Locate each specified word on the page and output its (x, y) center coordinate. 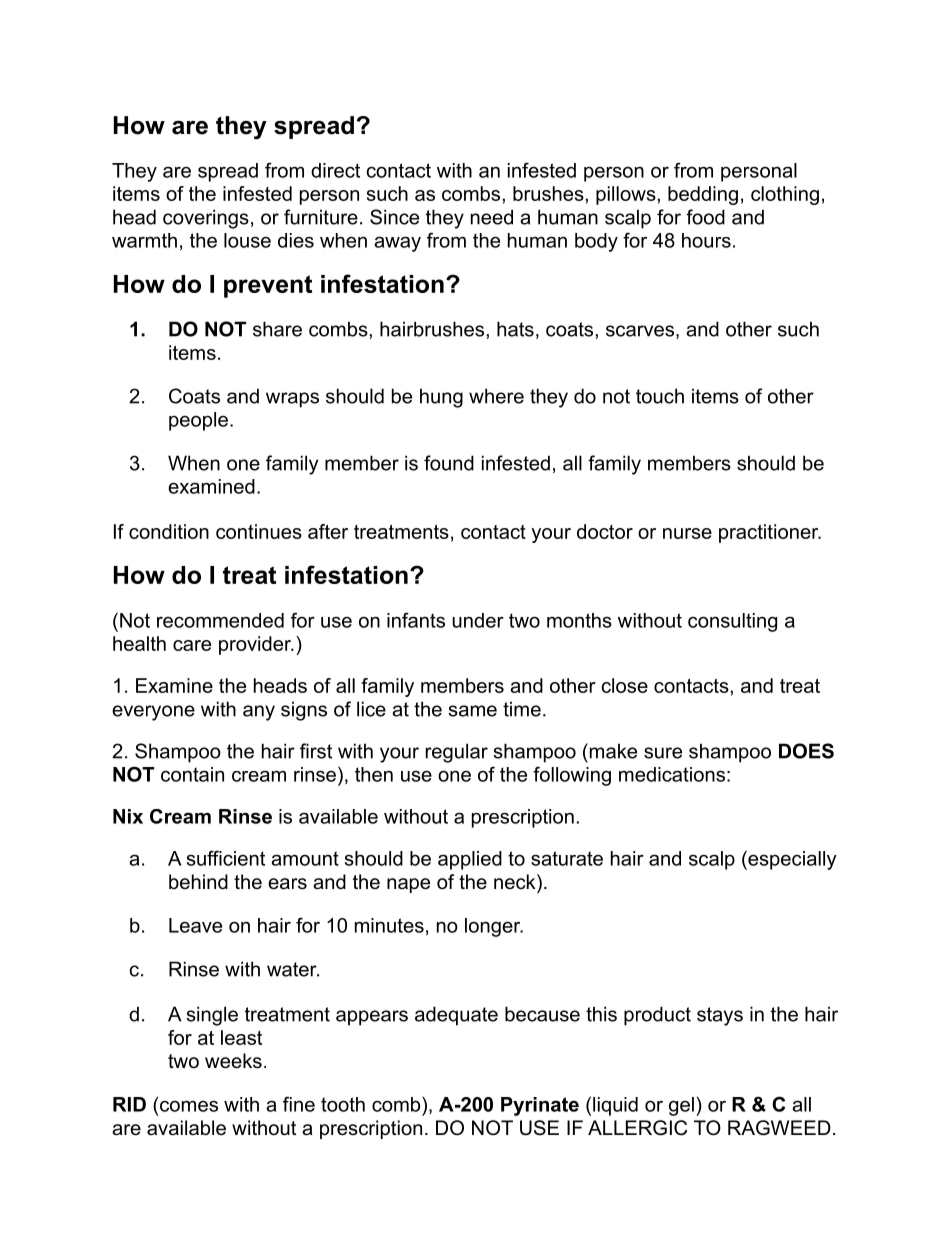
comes (187, 1106)
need (492, 217)
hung (441, 398)
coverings (206, 219)
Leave (195, 925)
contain (192, 774)
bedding (703, 195)
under (478, 620)
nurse (687, 533)
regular (457, 753)
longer (494, 927)
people (198, 421)
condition (169, 531)
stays (720, 1016)
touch (660, 396)
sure (663, 753)
